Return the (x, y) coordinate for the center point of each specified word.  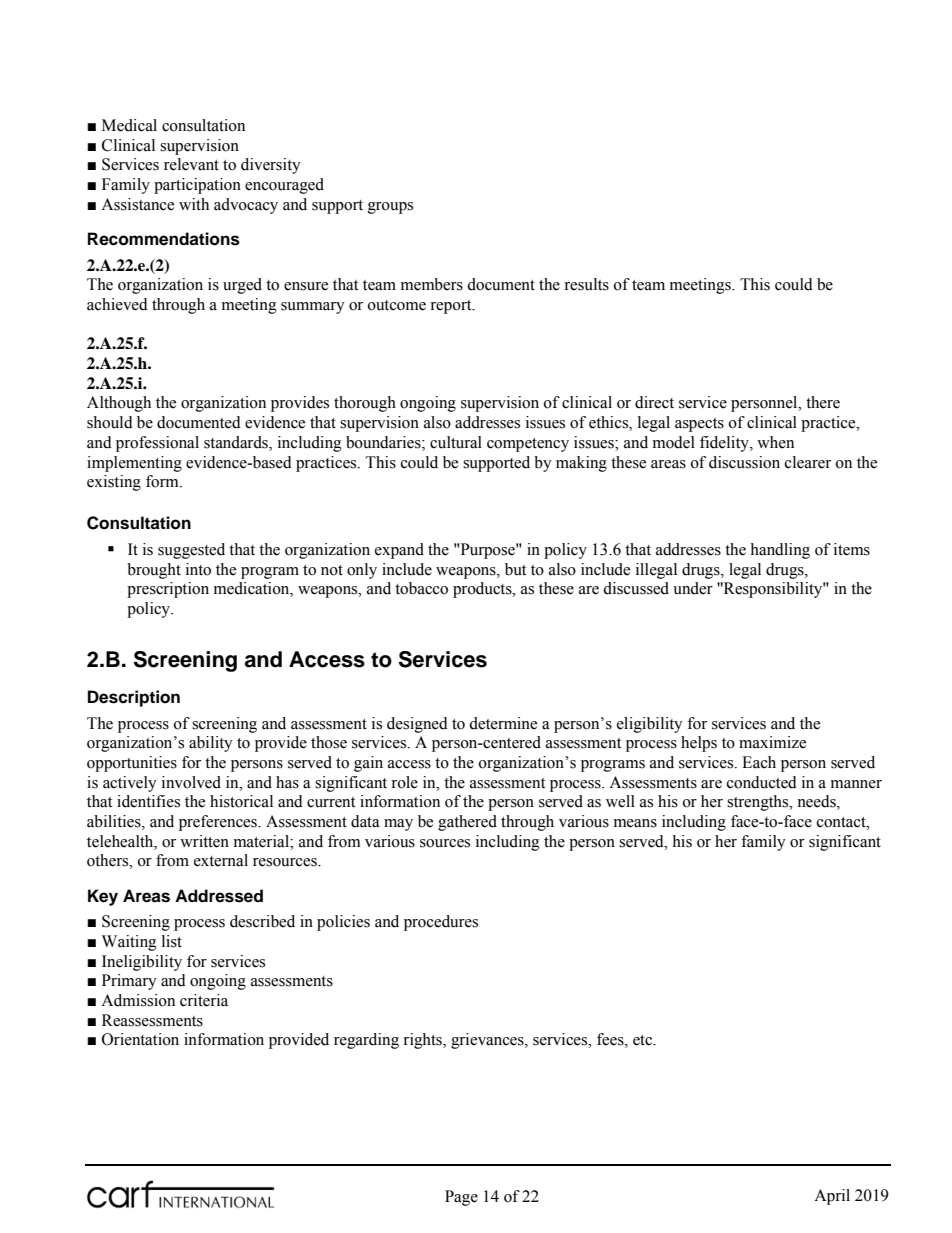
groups (390, 208)
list (172, 941)
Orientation (140, 1039)
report (452, 307)
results (586, 284)
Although (119, 404)
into (198, 569)
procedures (441, 923)
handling (780, 551)
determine (503, 723)
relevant (191, 164)
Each (759, 762)
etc (644, 1040)
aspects (699, 425)
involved (191, 782)
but (515, 569)
